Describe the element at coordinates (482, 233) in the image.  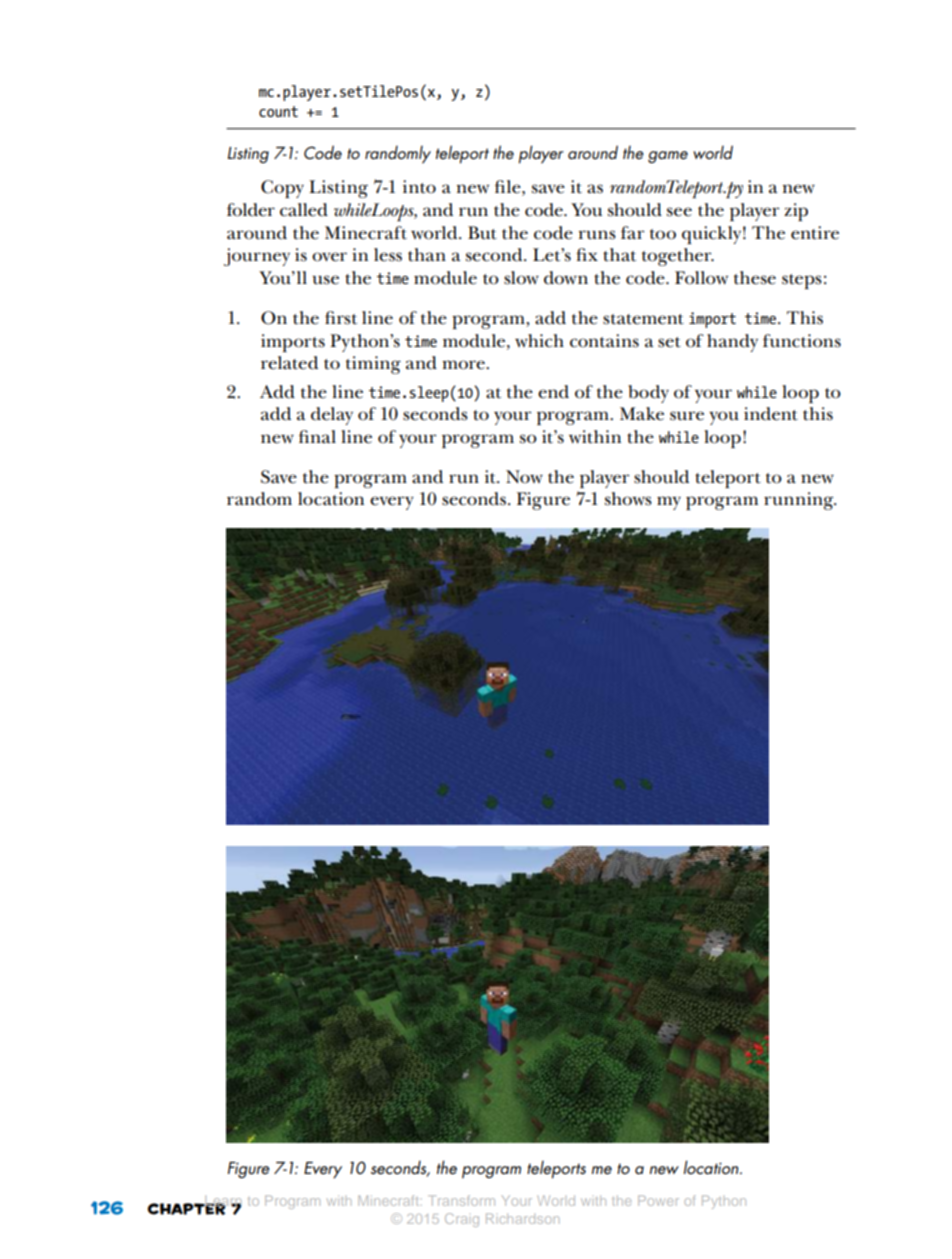
I see `But` at that location.
